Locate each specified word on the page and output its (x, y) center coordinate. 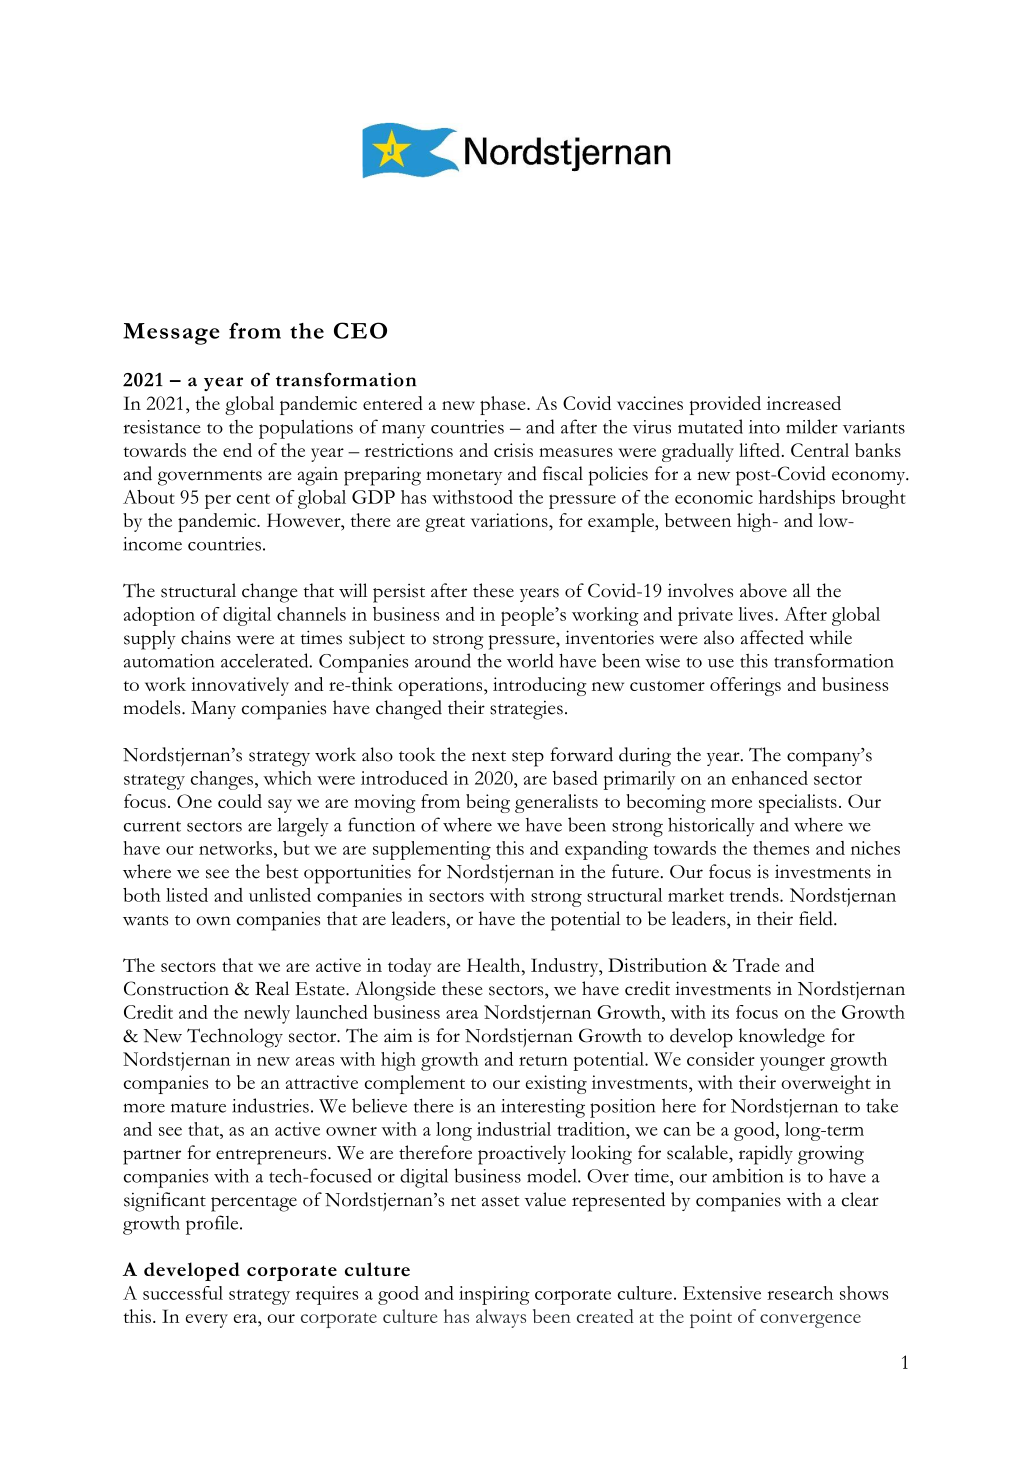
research (800, 1293)
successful (183, 1293)
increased (804, 403)
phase (504, 405)
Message (171, 334)
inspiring (494, 1295)
